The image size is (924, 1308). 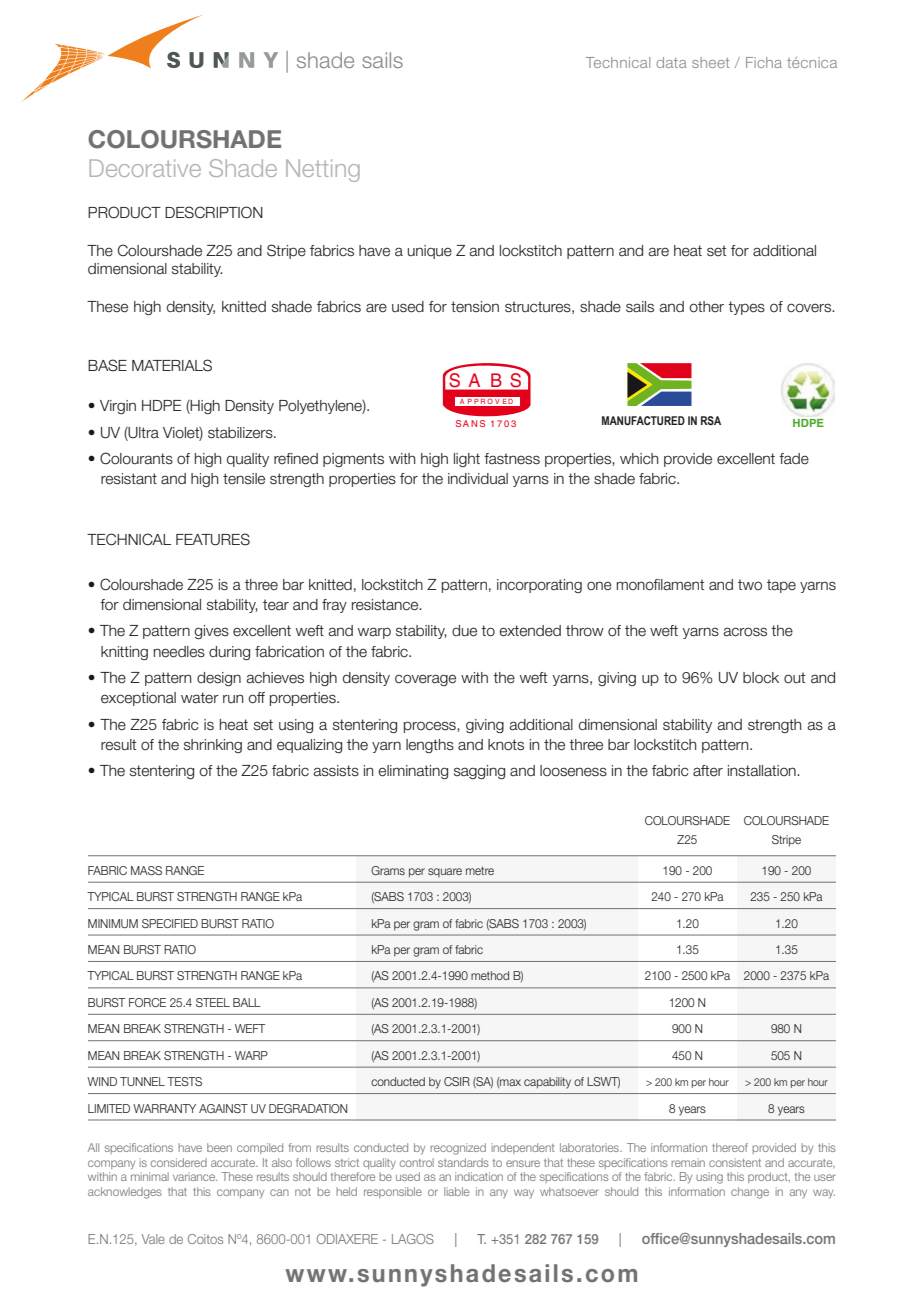 I want to click on due, so click(x=464, y=631).
